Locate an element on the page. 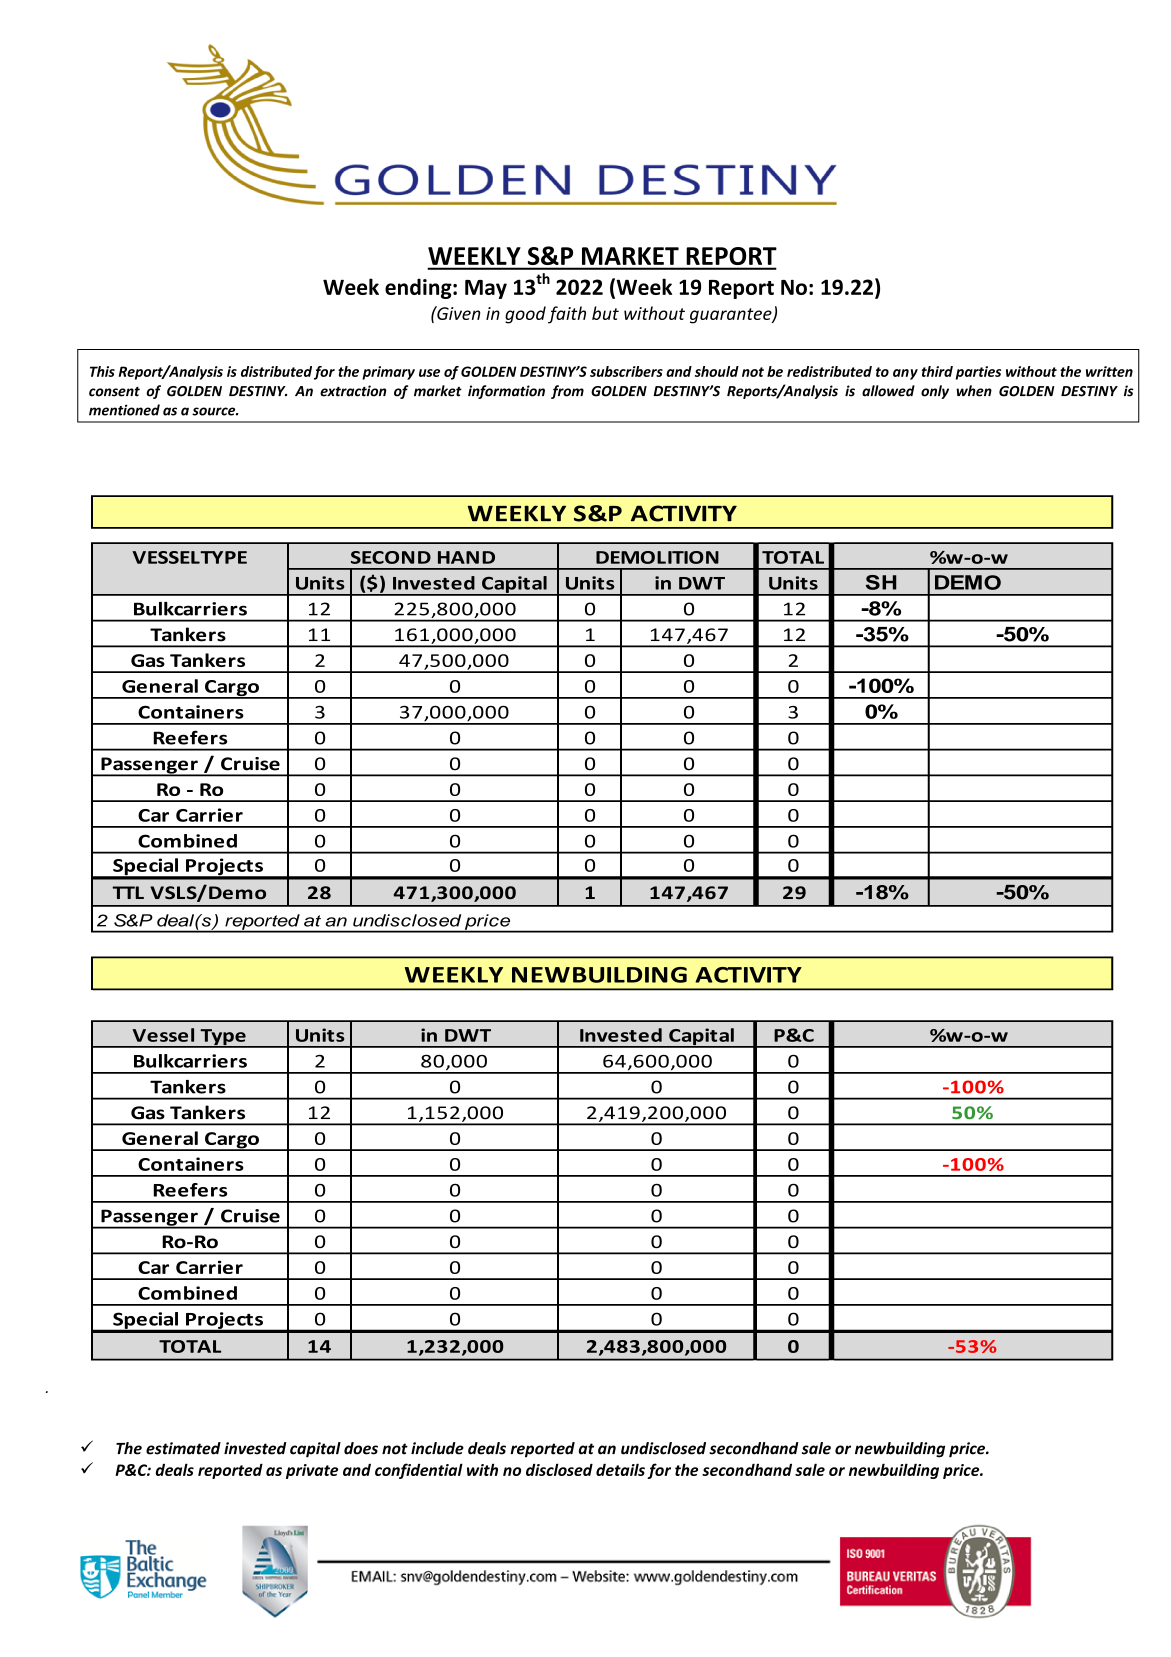 The image size is (1171, 1657). estimated is located at coordinates (183, 1448).
